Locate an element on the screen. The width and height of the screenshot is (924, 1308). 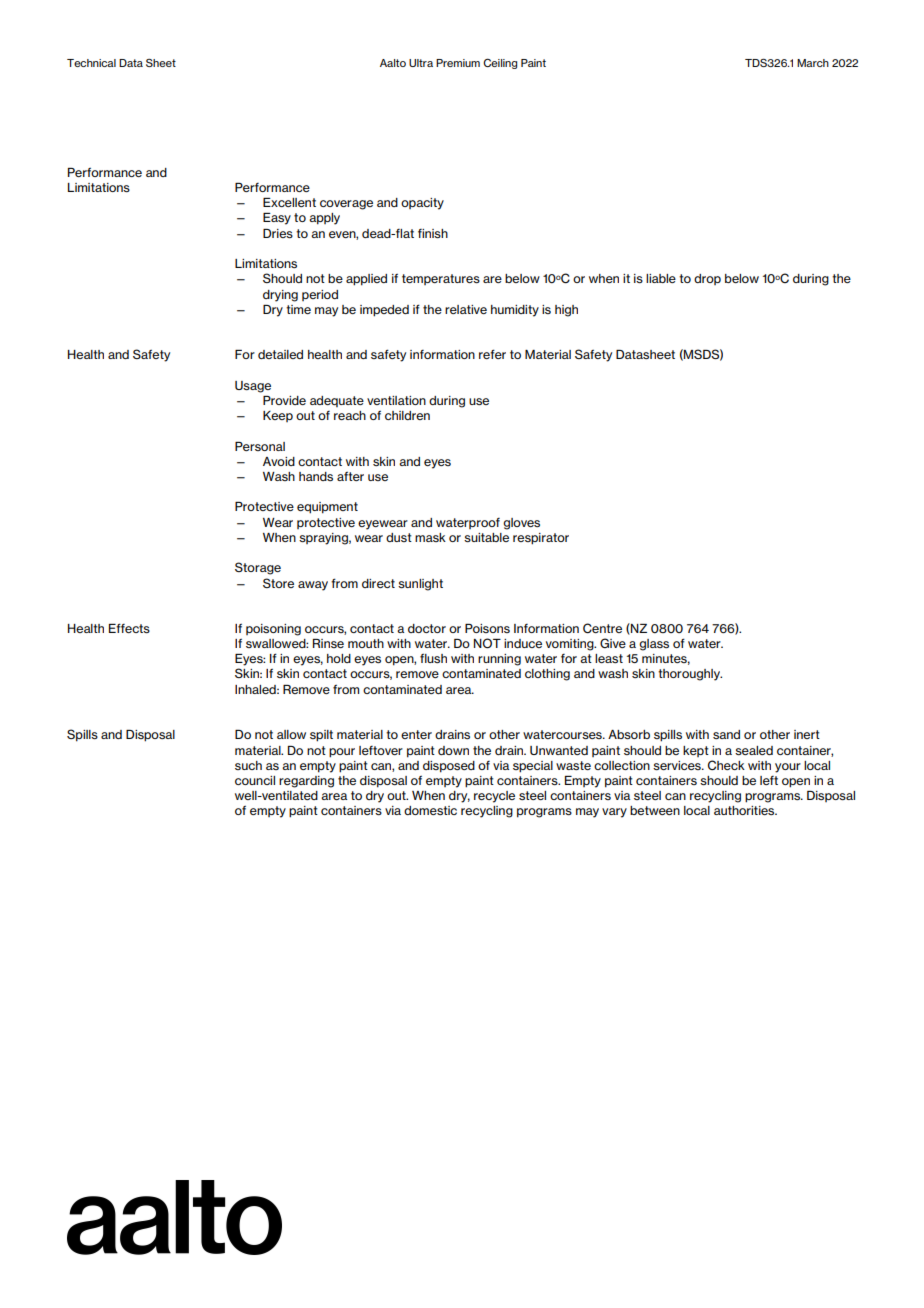
council is located at coordinates (255, 780).
